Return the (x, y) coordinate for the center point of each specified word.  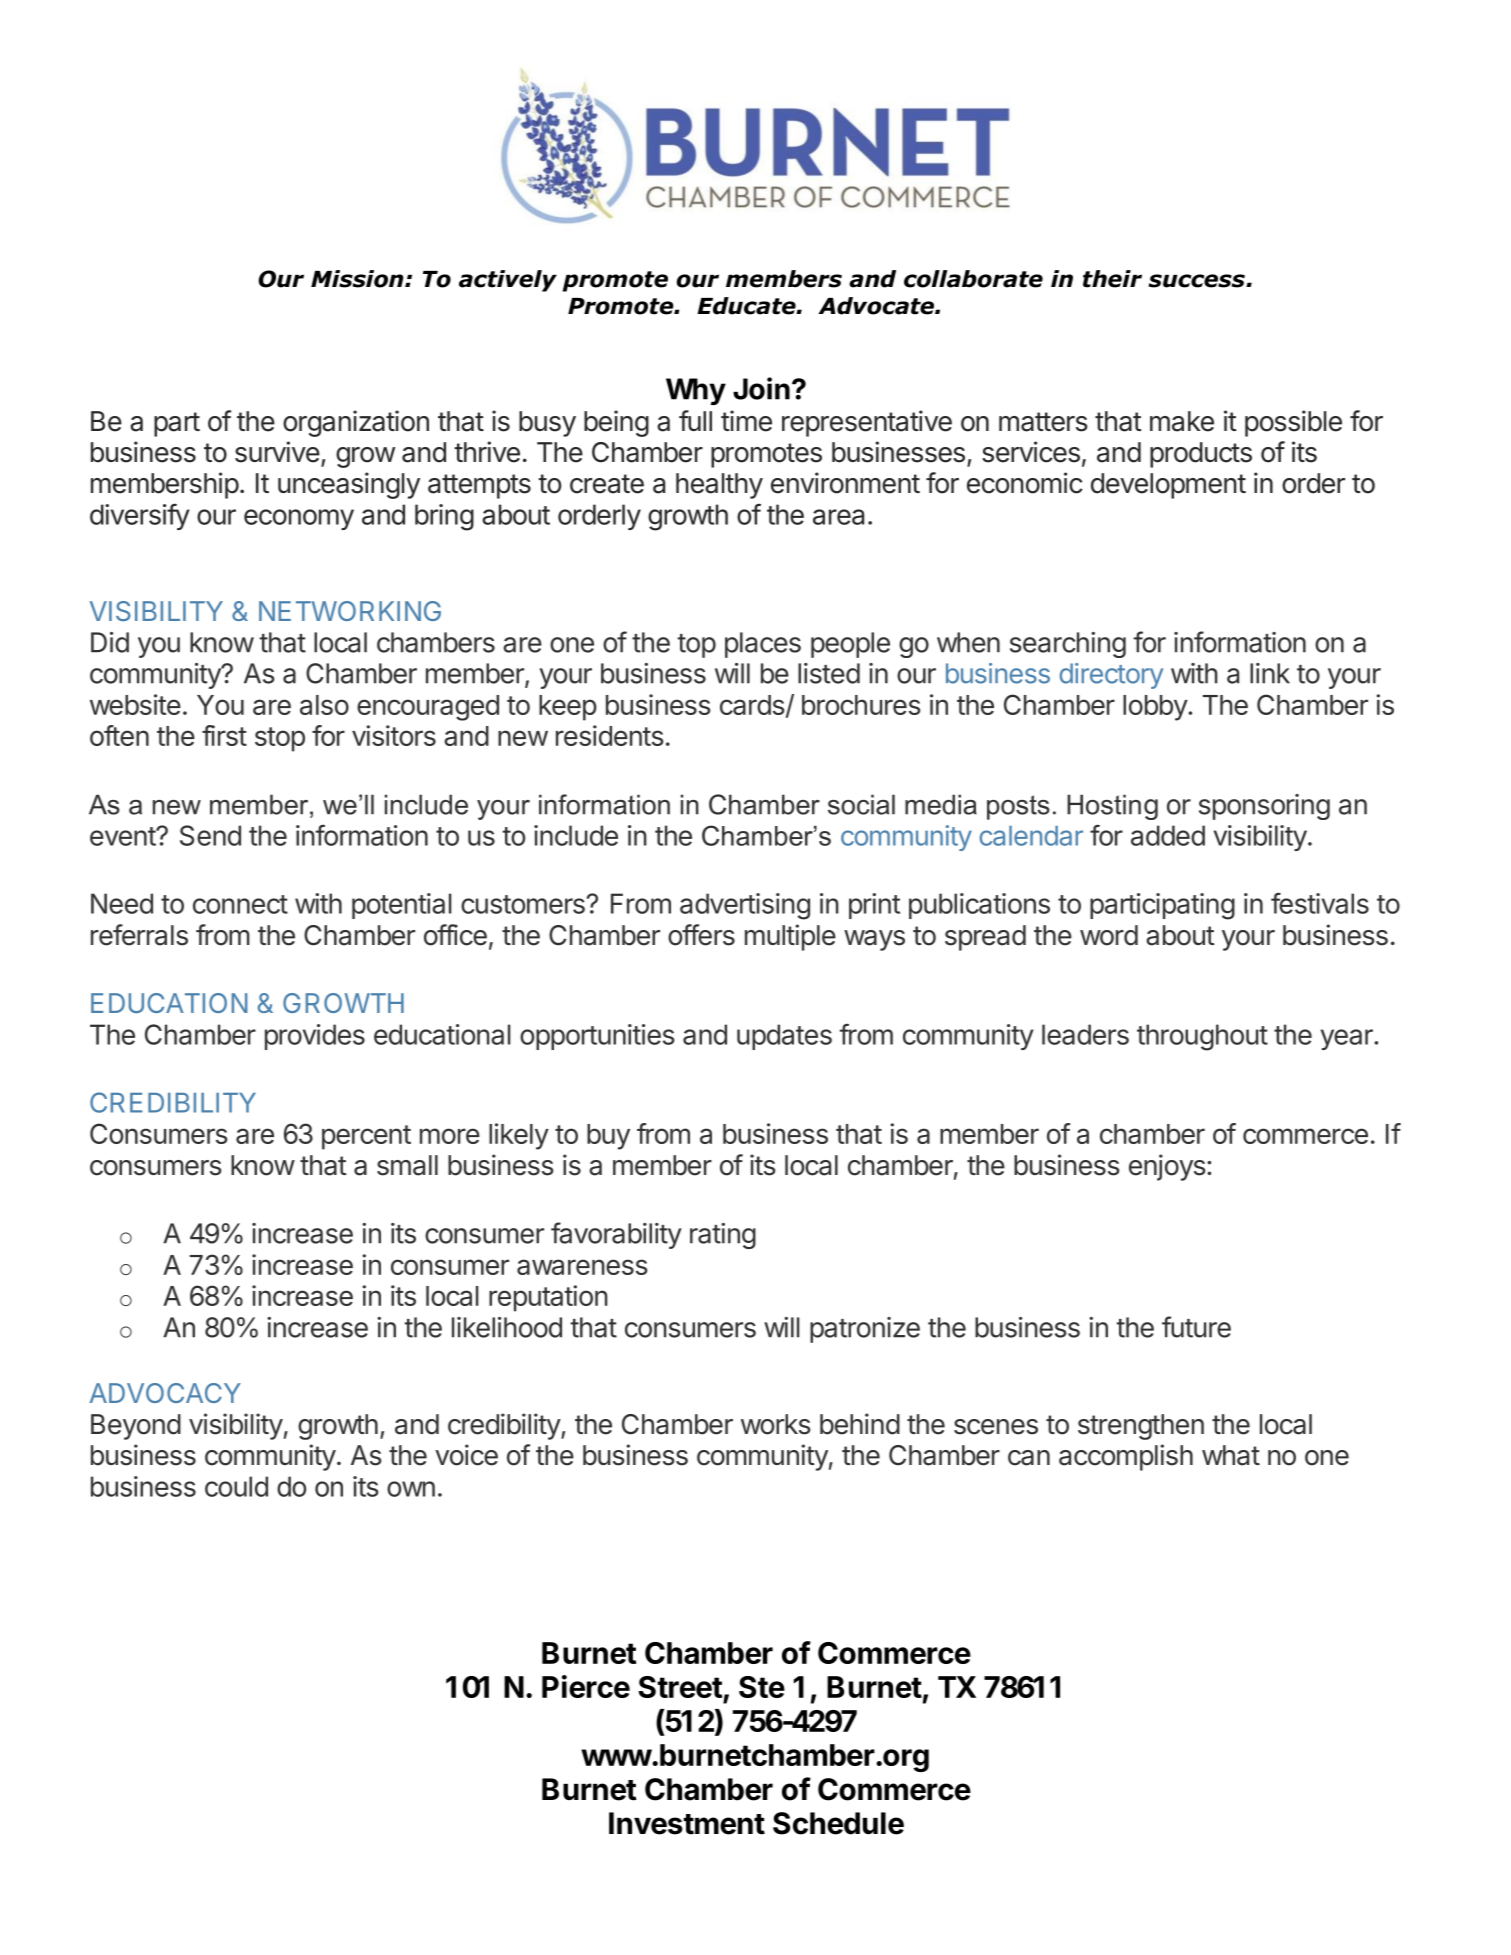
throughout (1202, 1037)
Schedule (838, 1823)
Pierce (586, 1686)
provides (315, 1037)
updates (784, 1037)
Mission (358, 279)
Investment (687, 1823)
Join (761, 388)
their (1112, 279)
